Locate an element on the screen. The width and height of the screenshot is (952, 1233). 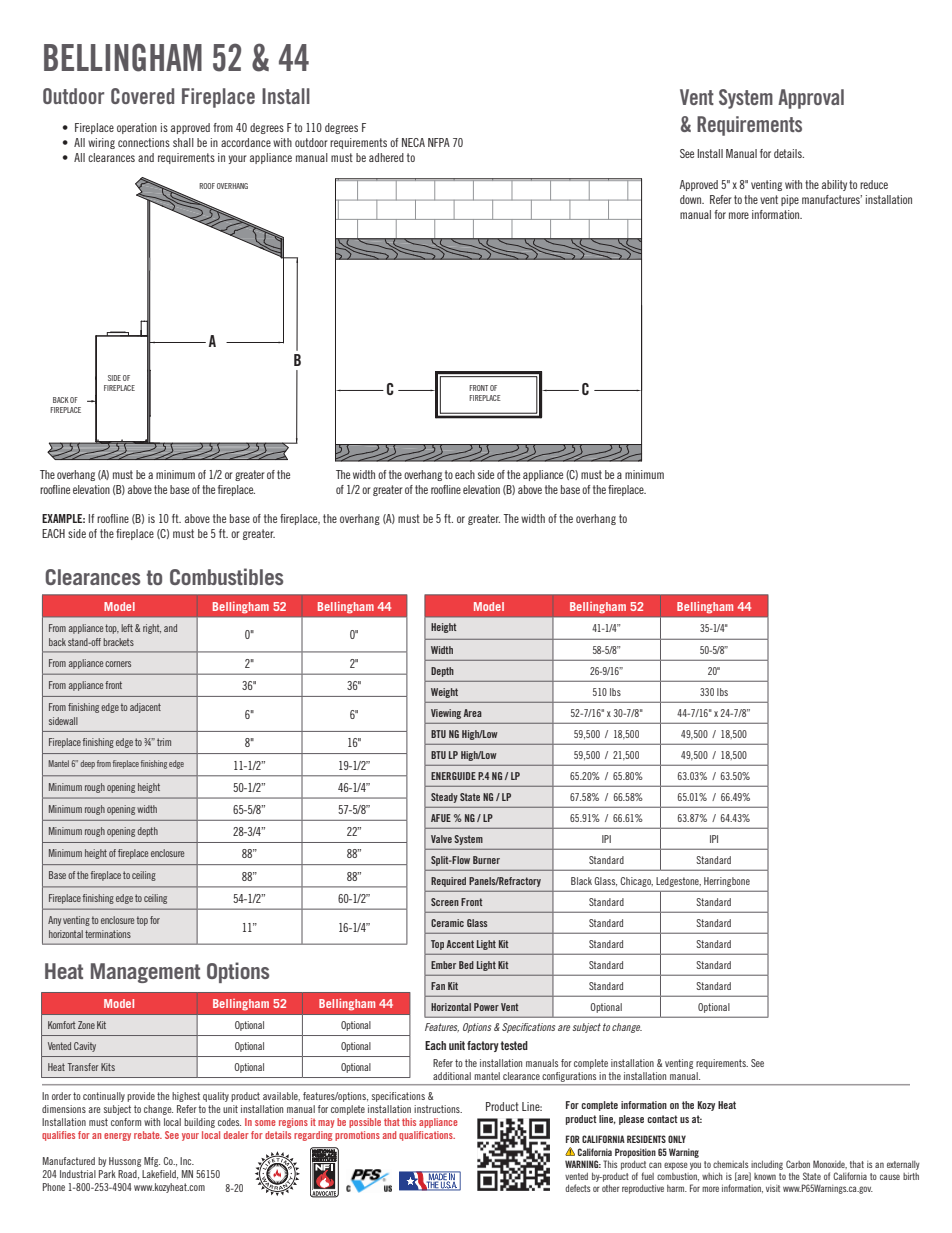
operation is located at coordinates (137, 128).
